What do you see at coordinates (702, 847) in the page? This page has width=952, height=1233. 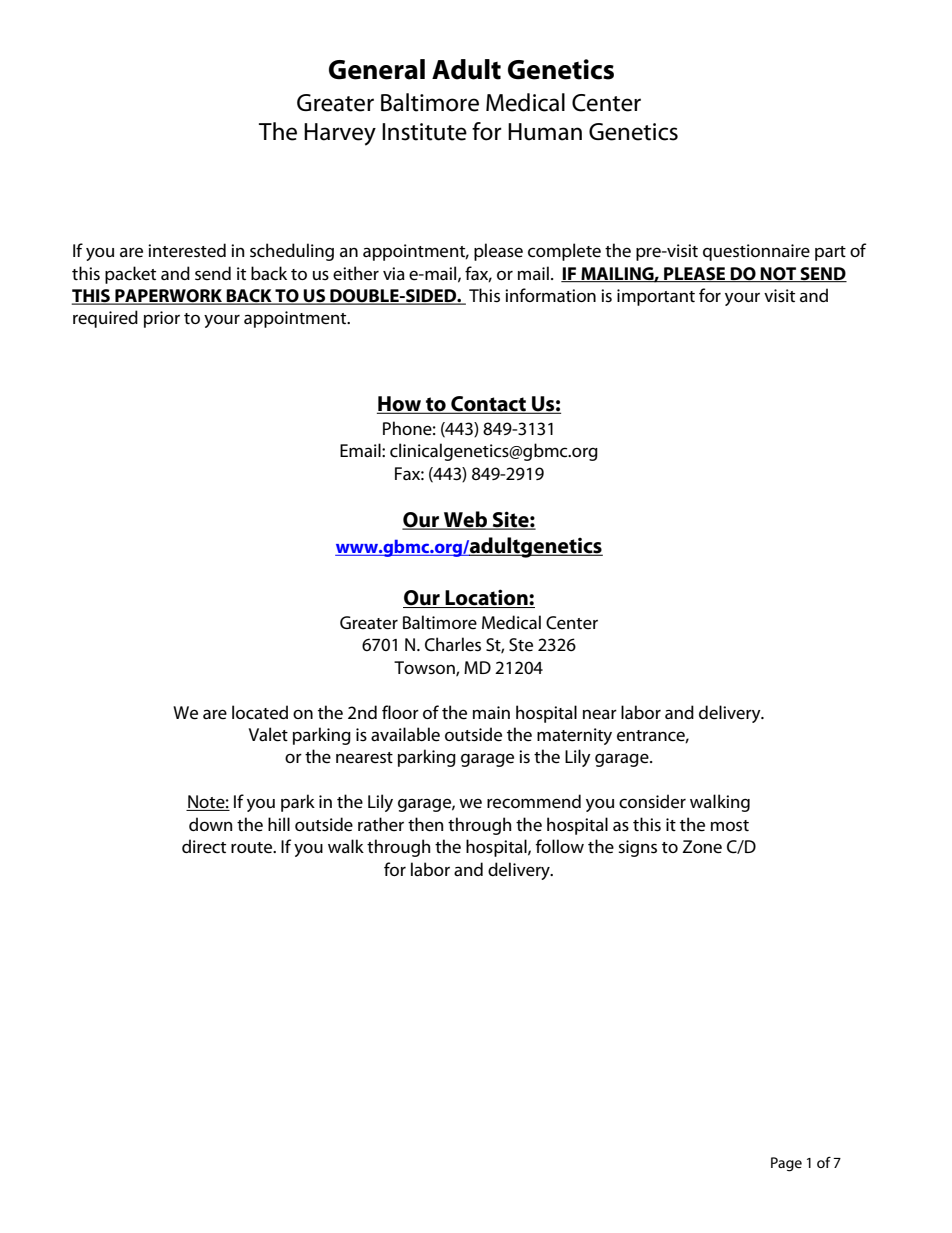 I see `Zone` at bounding box center [702, 847].
